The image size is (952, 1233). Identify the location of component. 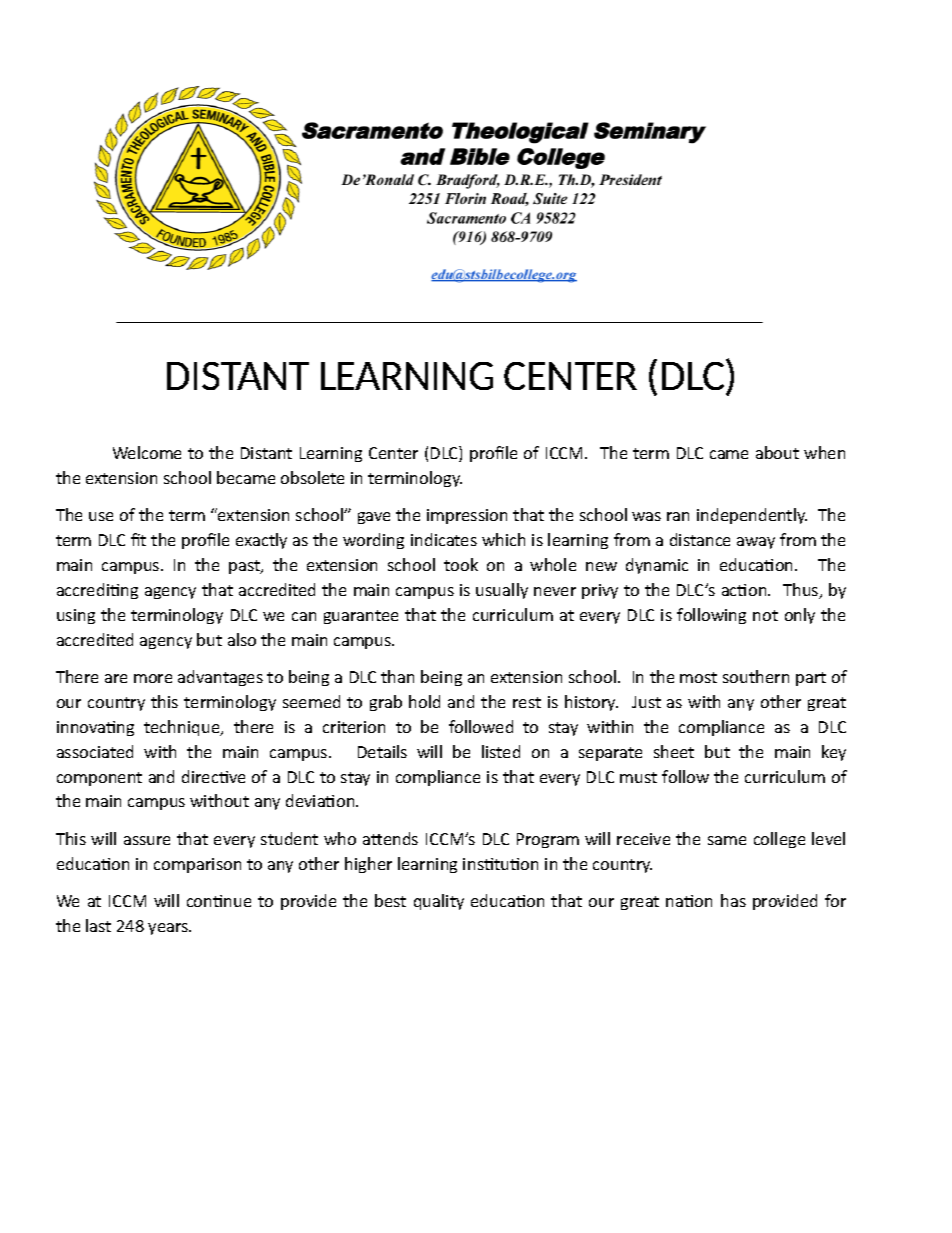
(99, 779).
